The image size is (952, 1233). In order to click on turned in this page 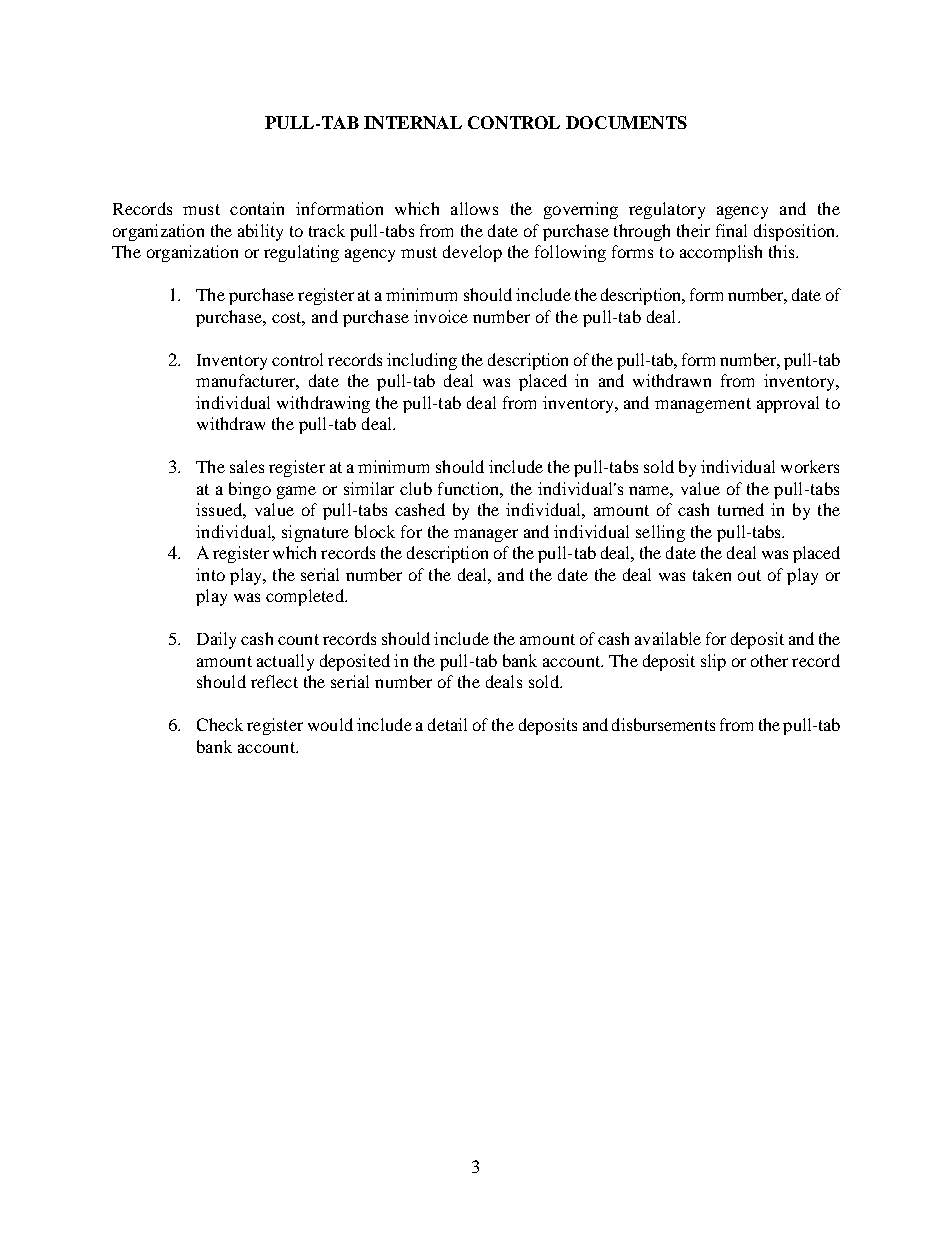, I will do `click(741, 509)`.
